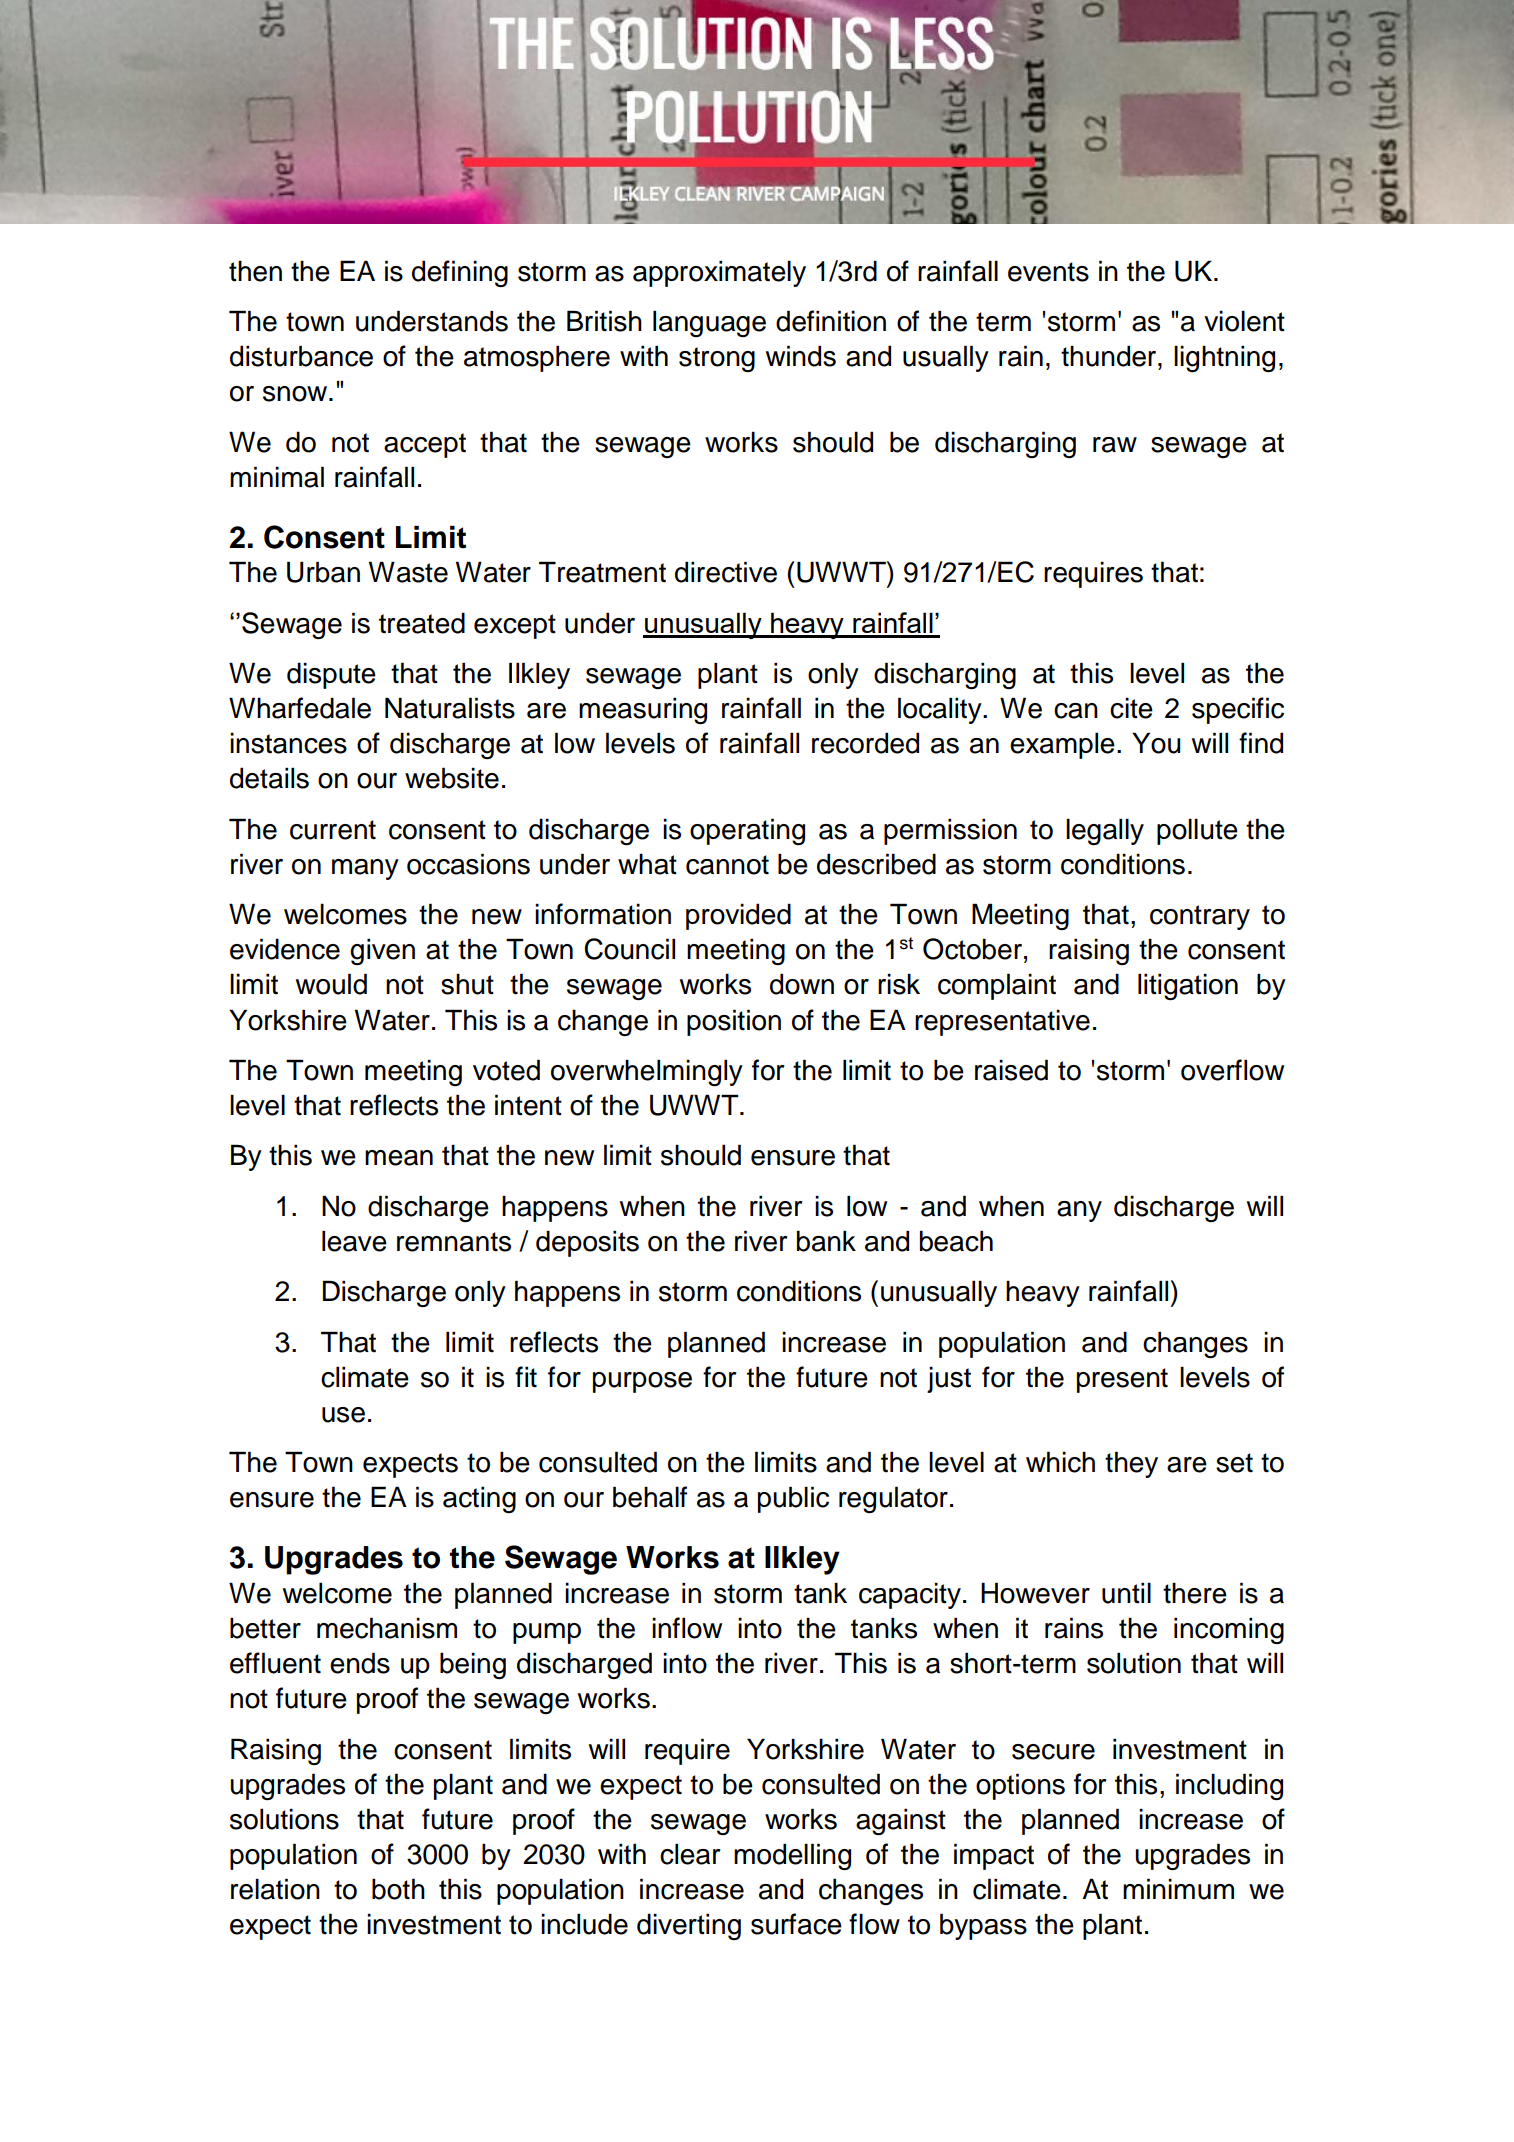 The width and height of the image is (1514, 2142). I want to click on beach, so click(956, 1241).
